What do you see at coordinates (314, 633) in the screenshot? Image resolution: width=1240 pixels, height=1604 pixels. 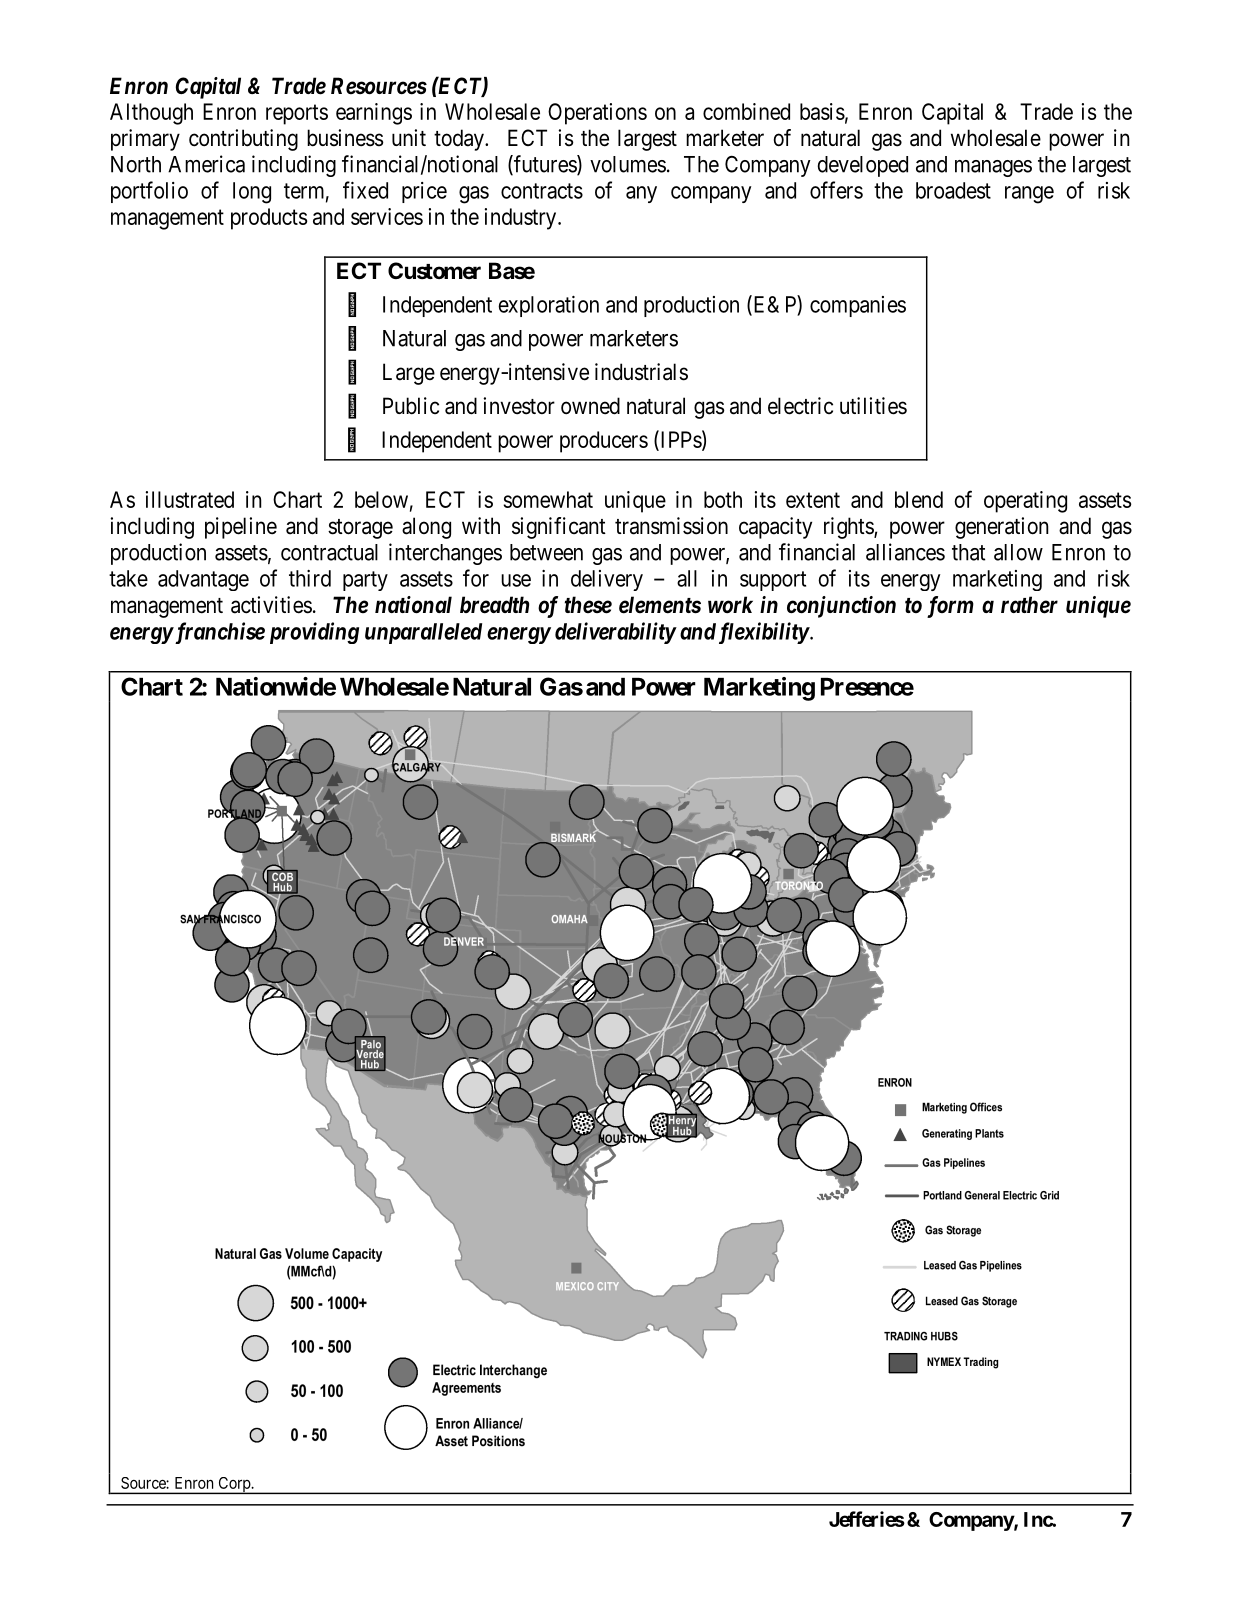 I see `providing` at bounding box center [314, 633].
